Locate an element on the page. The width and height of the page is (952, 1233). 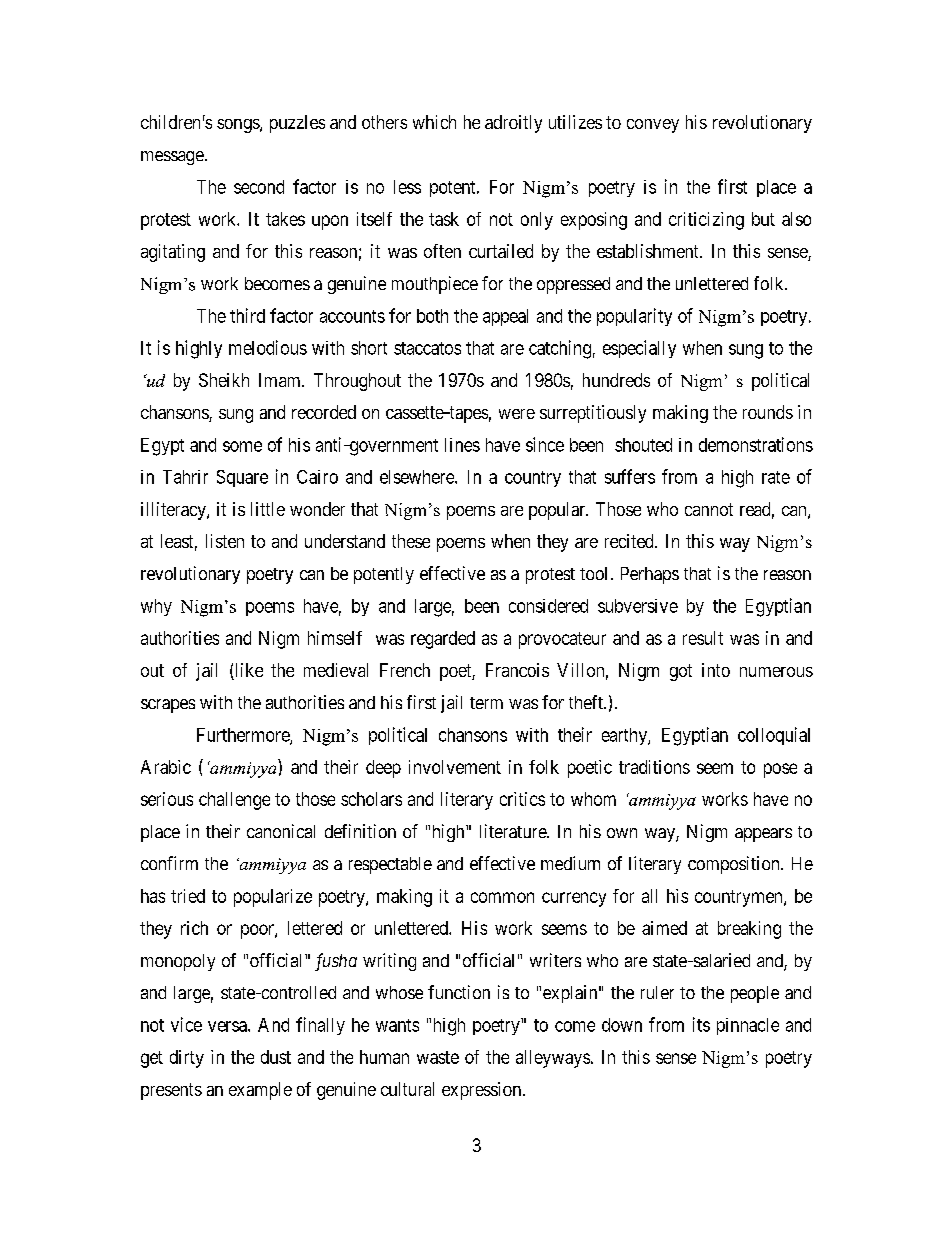
Furthermore is located at coordinates (244, 736).
